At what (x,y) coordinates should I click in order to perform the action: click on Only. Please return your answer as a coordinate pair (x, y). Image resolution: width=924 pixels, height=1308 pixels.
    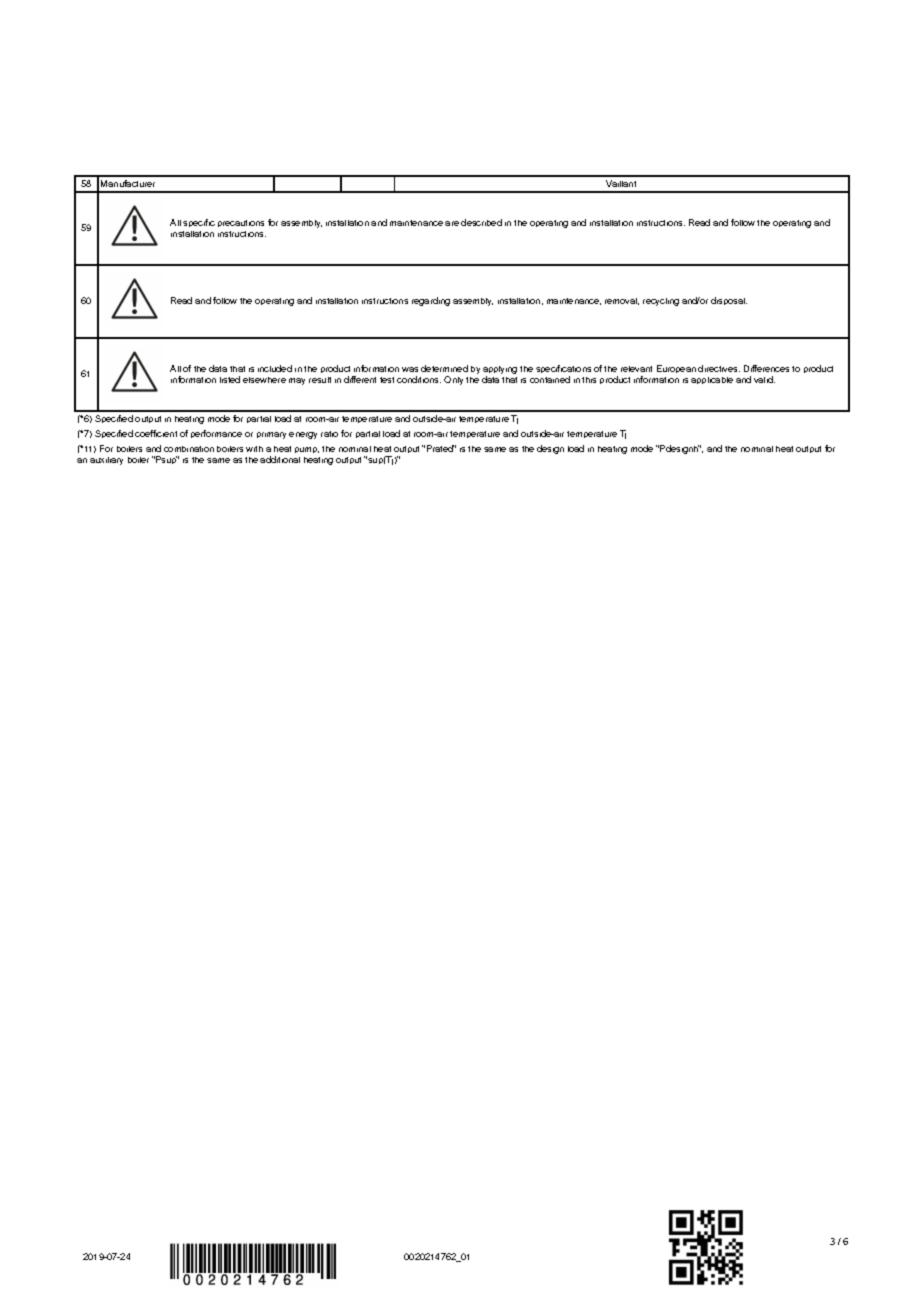
    Looking at the image, I should click on (453, 380).
